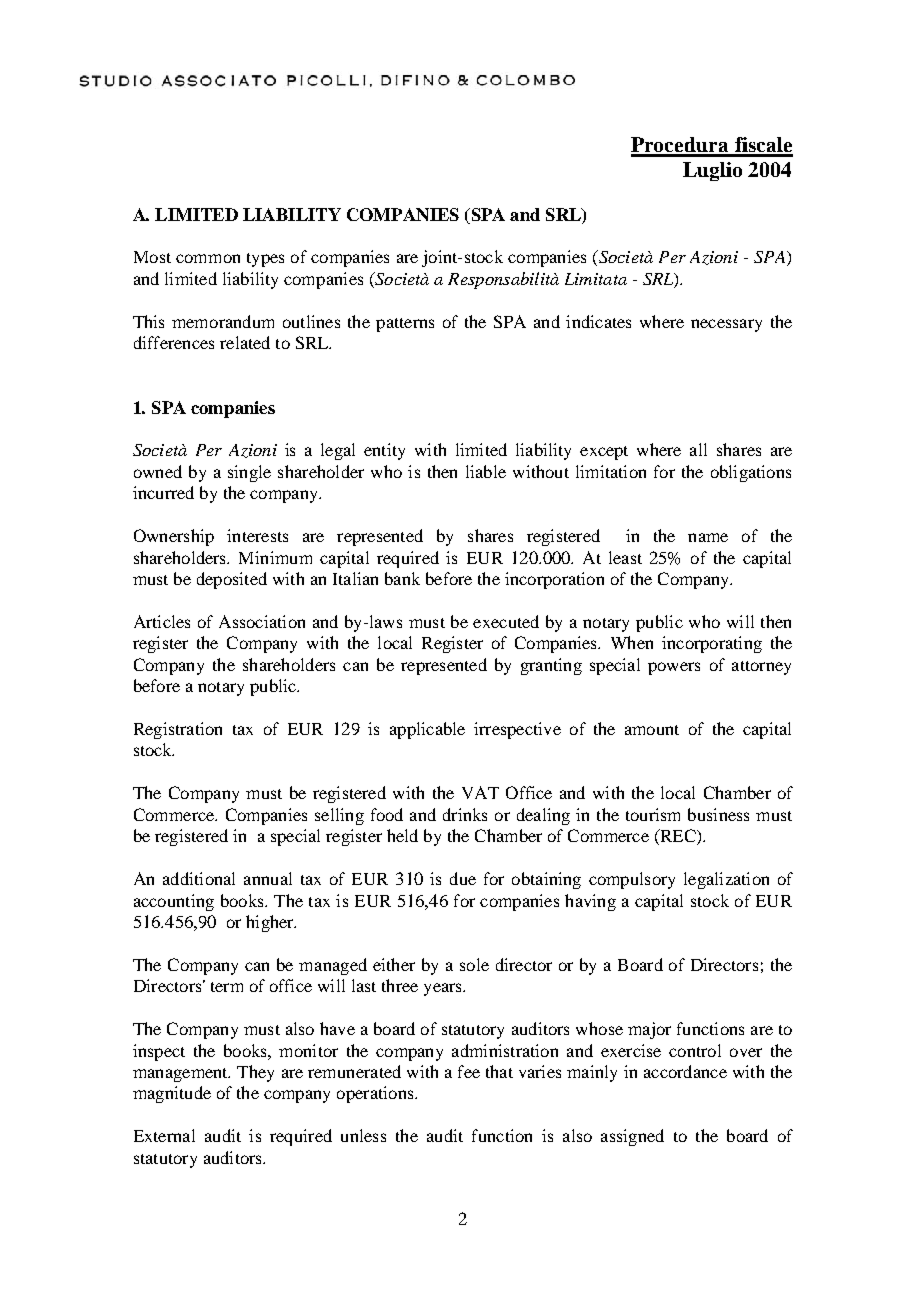 This screenshot has width=924, height=1308. What do you see at coordinates (208, 258) in the screenshot?
I see `common` at bounding box center [208, 258].
